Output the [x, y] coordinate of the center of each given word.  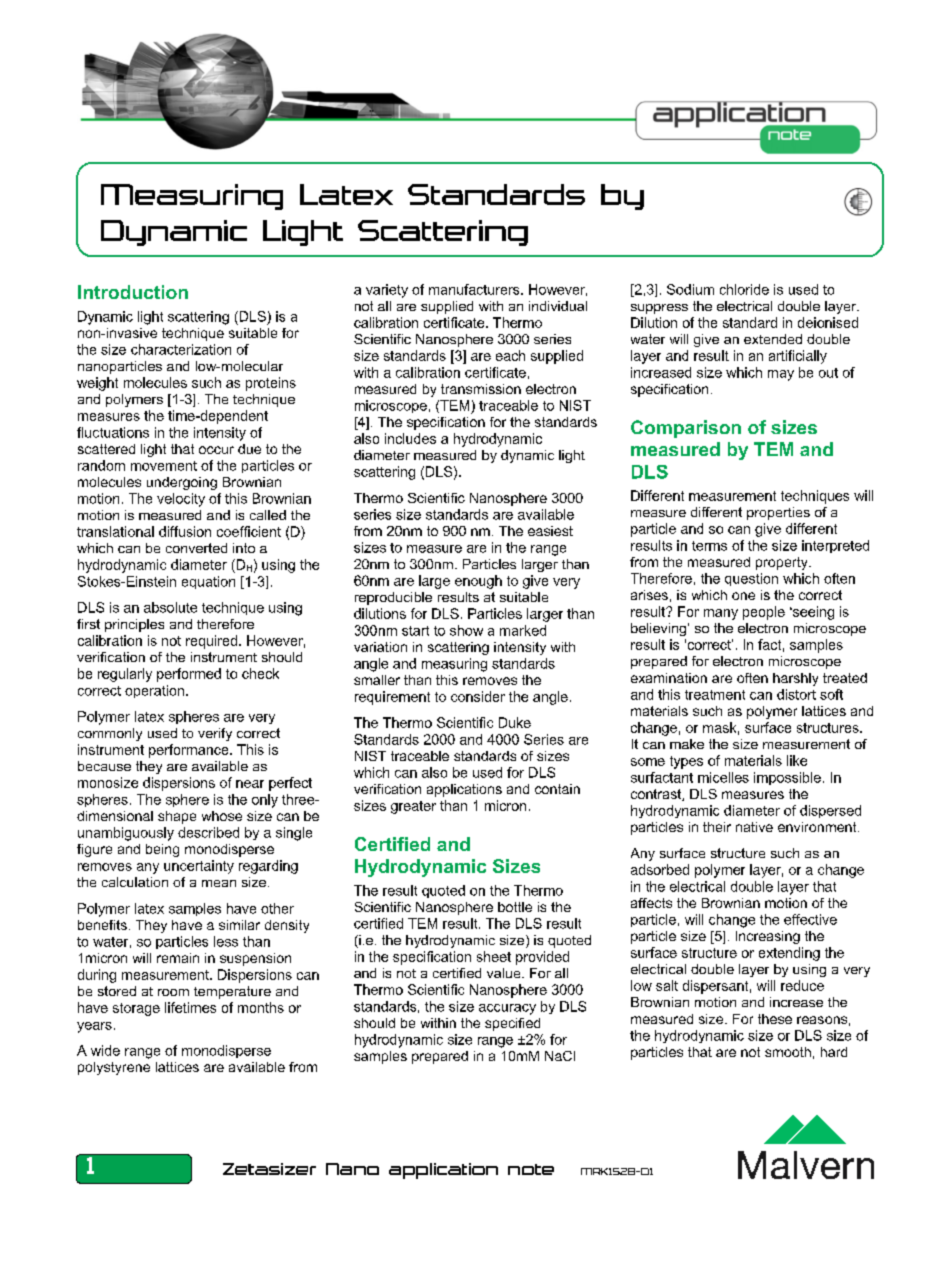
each [510, 355]
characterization [181, 349]
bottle [515, 907]
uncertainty [199, 867]
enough [478, 582]
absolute [170, 607]
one [743, 596]
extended [773, 339]
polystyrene [114, 1068]
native [754, 827]
